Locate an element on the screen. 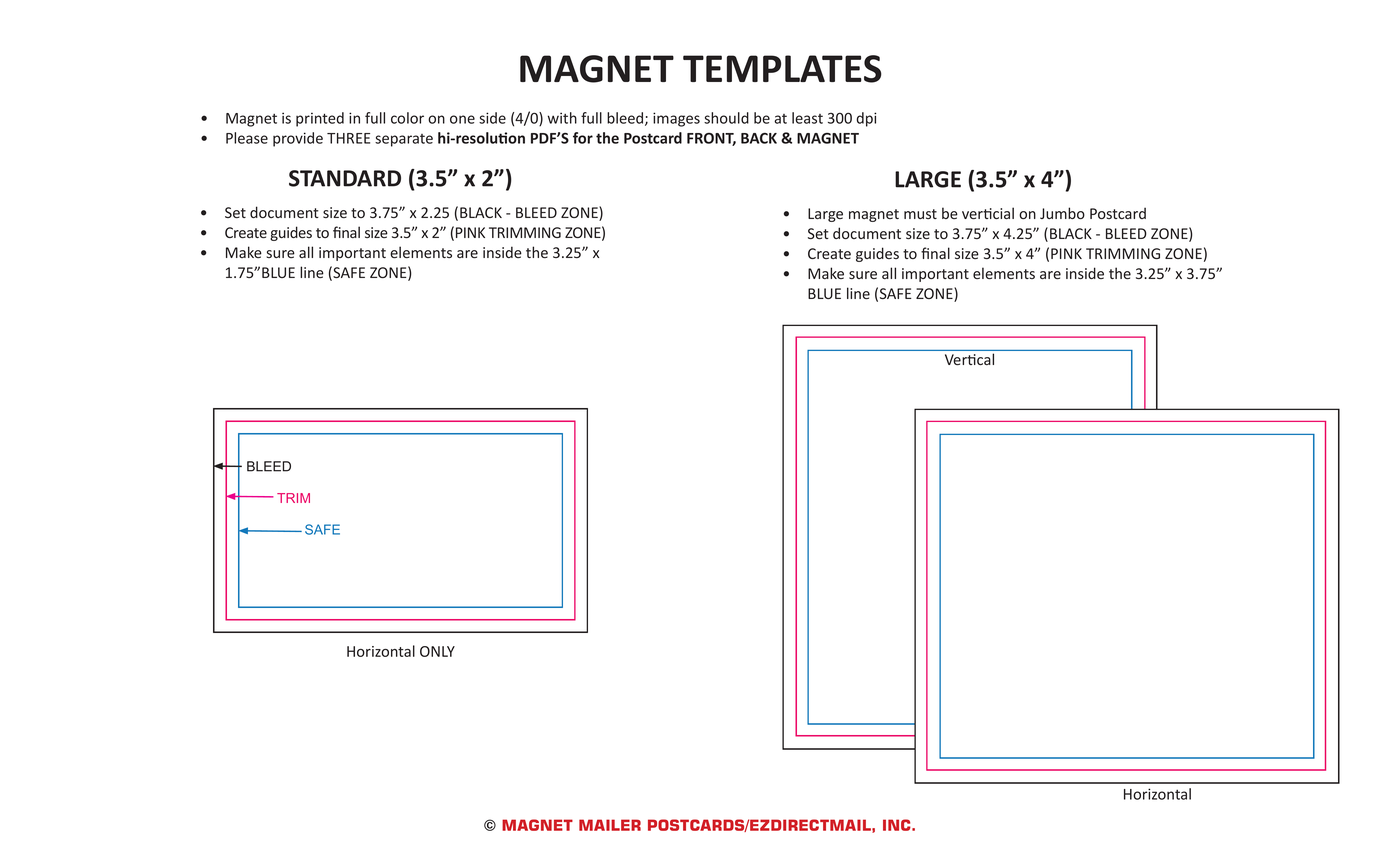 The height and width of the screenshot is (850, 1400). MAILER is located at coordinates (610, 825).
